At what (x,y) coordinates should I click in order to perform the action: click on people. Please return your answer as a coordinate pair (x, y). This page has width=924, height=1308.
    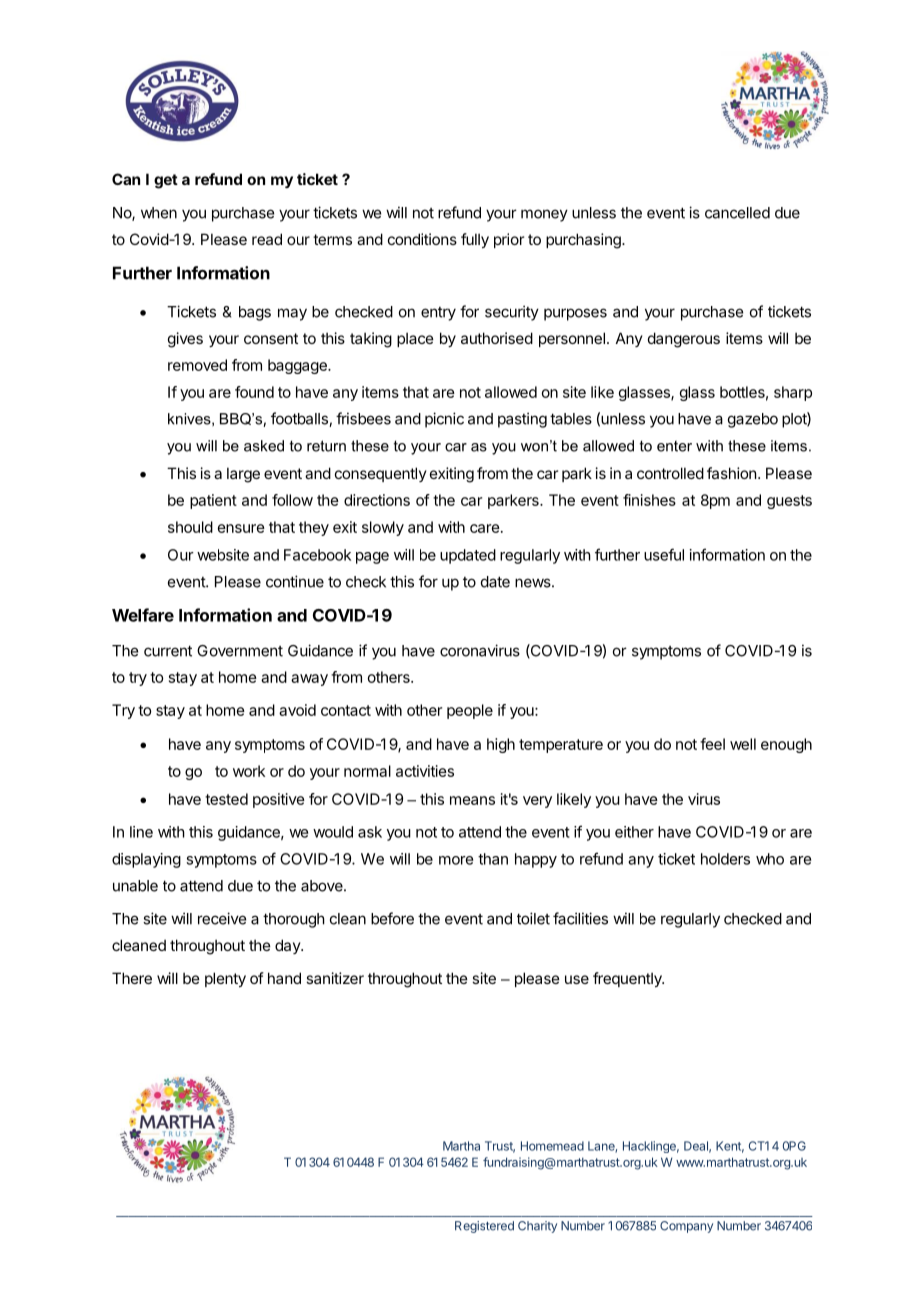
    Looking at the image, I should click on (470, 711).
